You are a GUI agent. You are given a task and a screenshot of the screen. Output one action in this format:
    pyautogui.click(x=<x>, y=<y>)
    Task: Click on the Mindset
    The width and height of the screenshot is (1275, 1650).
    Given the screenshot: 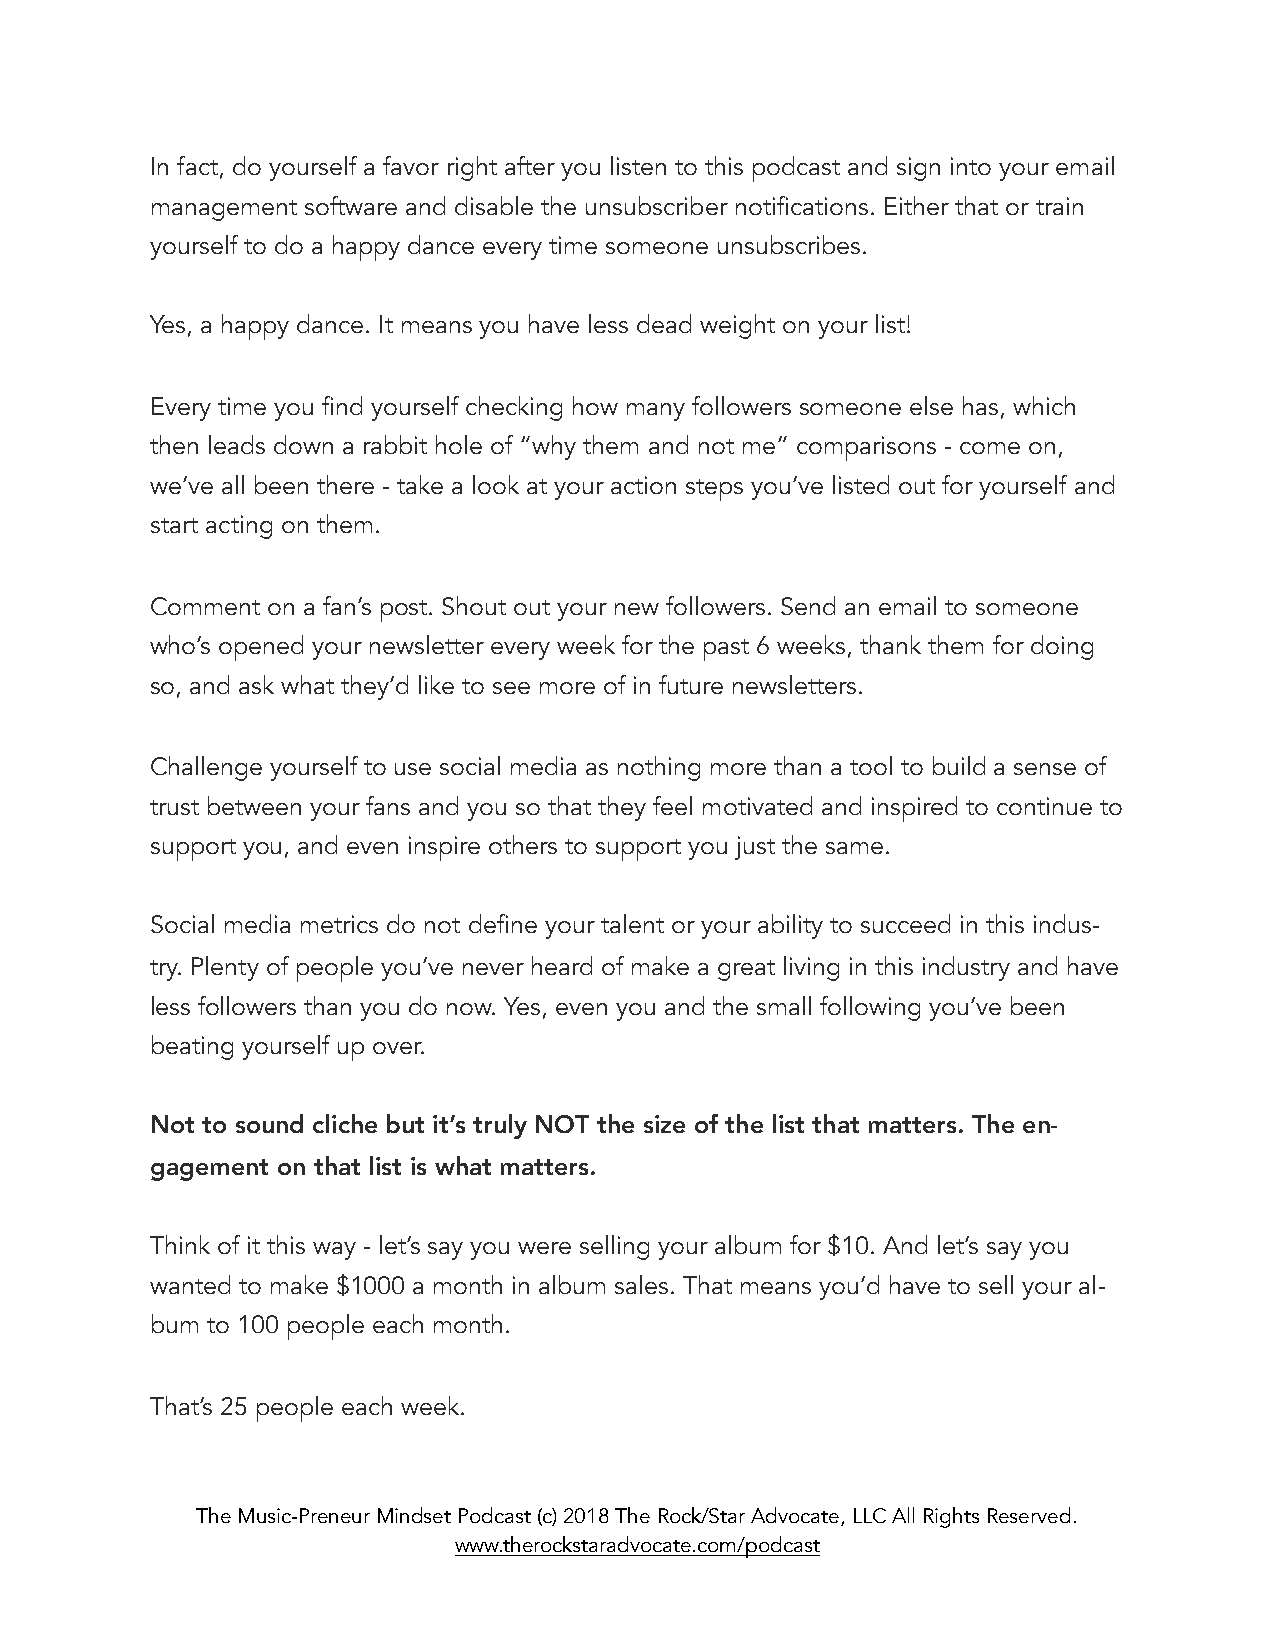 What is the action you would take?
    pyautogui.click(x=414, y=1515)
